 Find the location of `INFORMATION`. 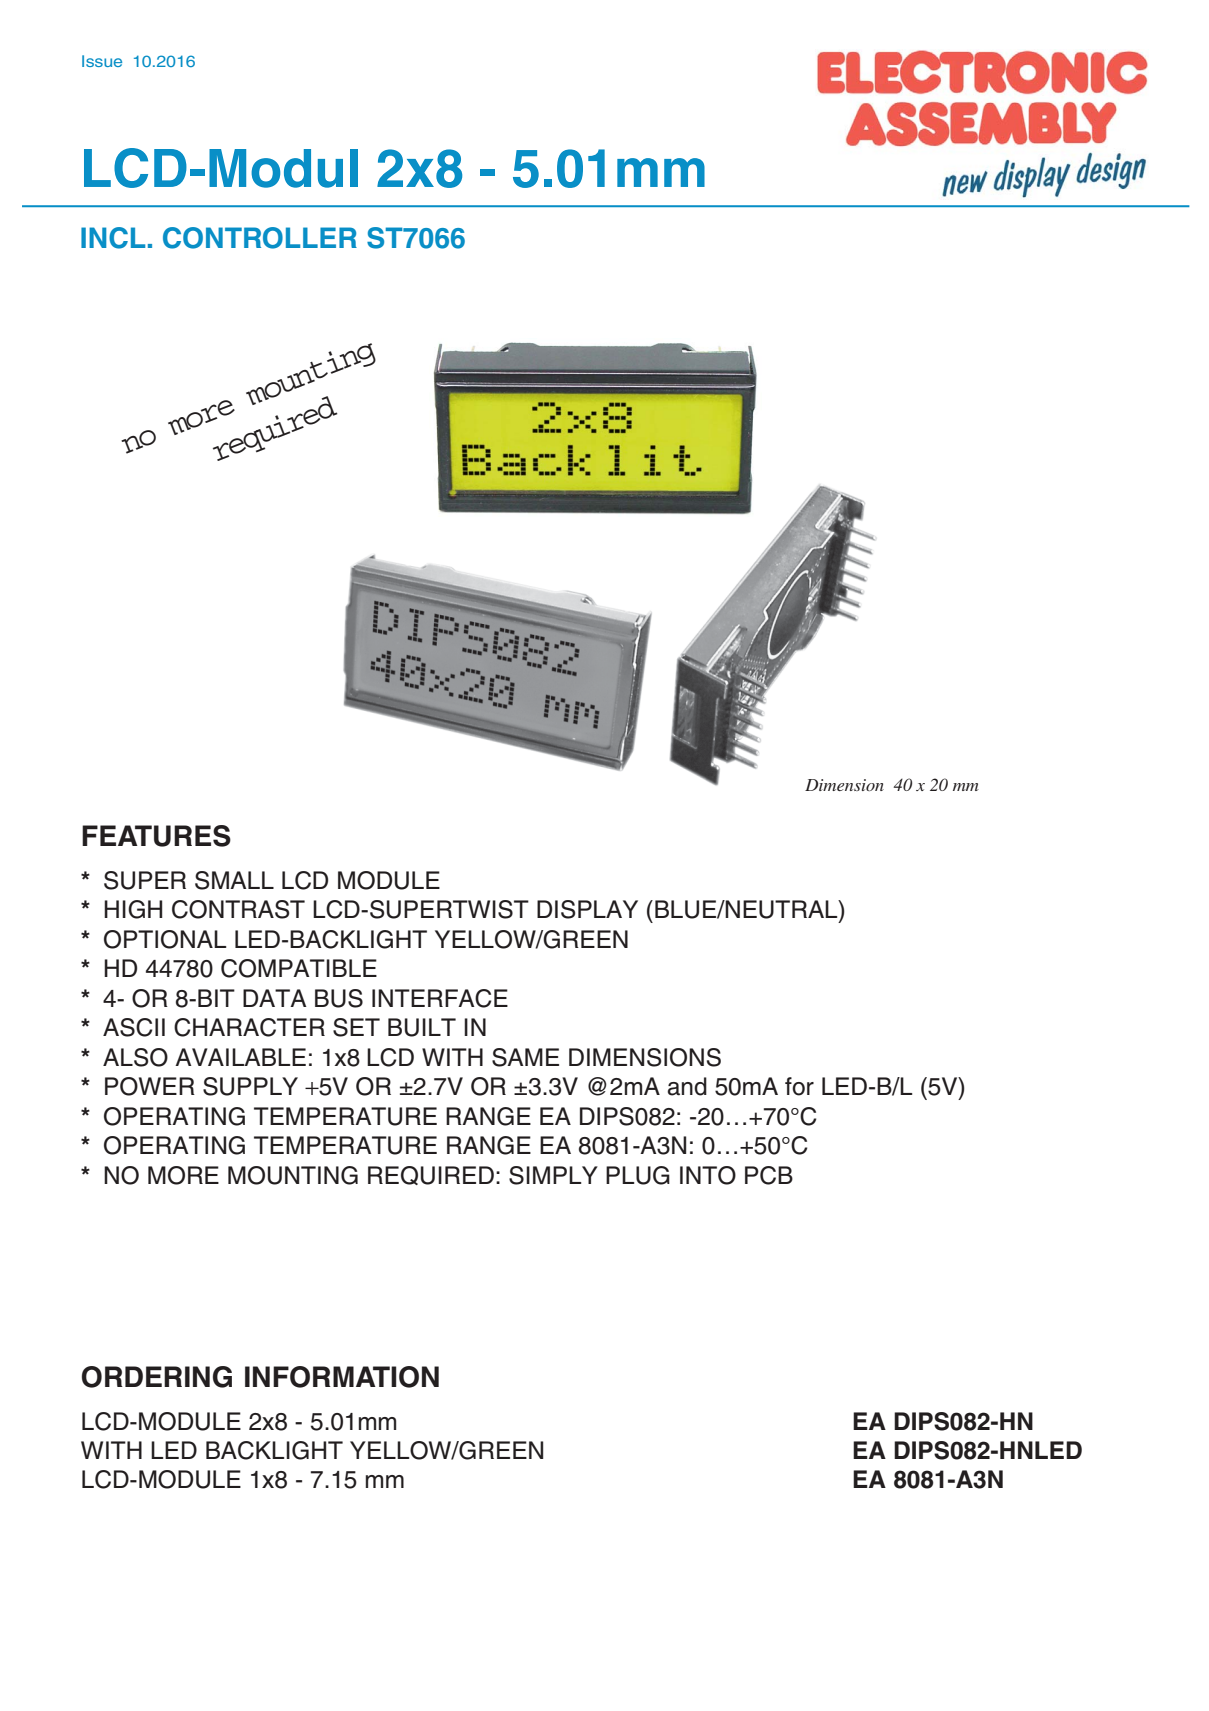

INFORMATION is located at coordinates (342, 1377).
